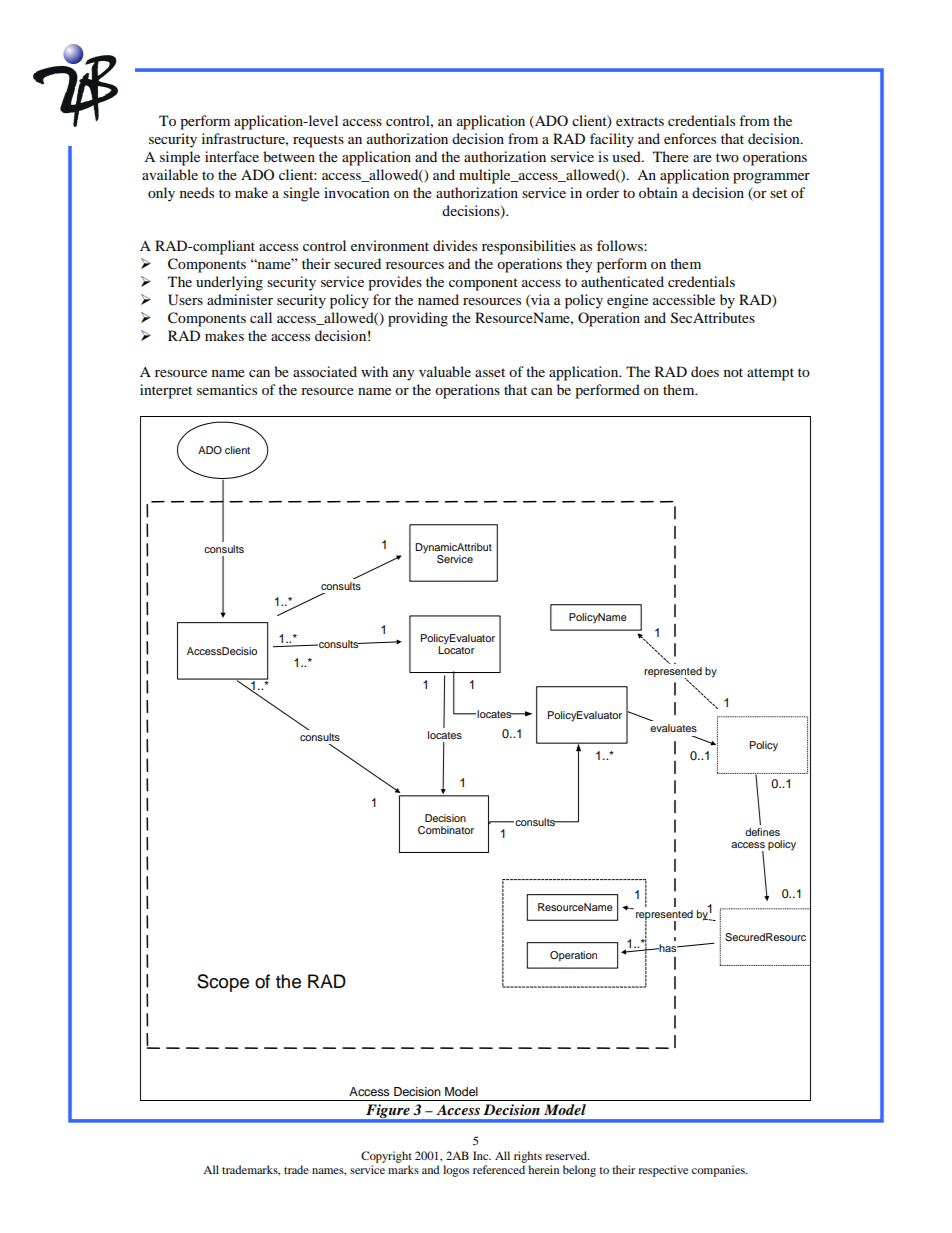 This page has height=1233, width=952. What do you see at coordinates (445, 371) in the page?
I see `valuable` at bounding box center [445, 371].
